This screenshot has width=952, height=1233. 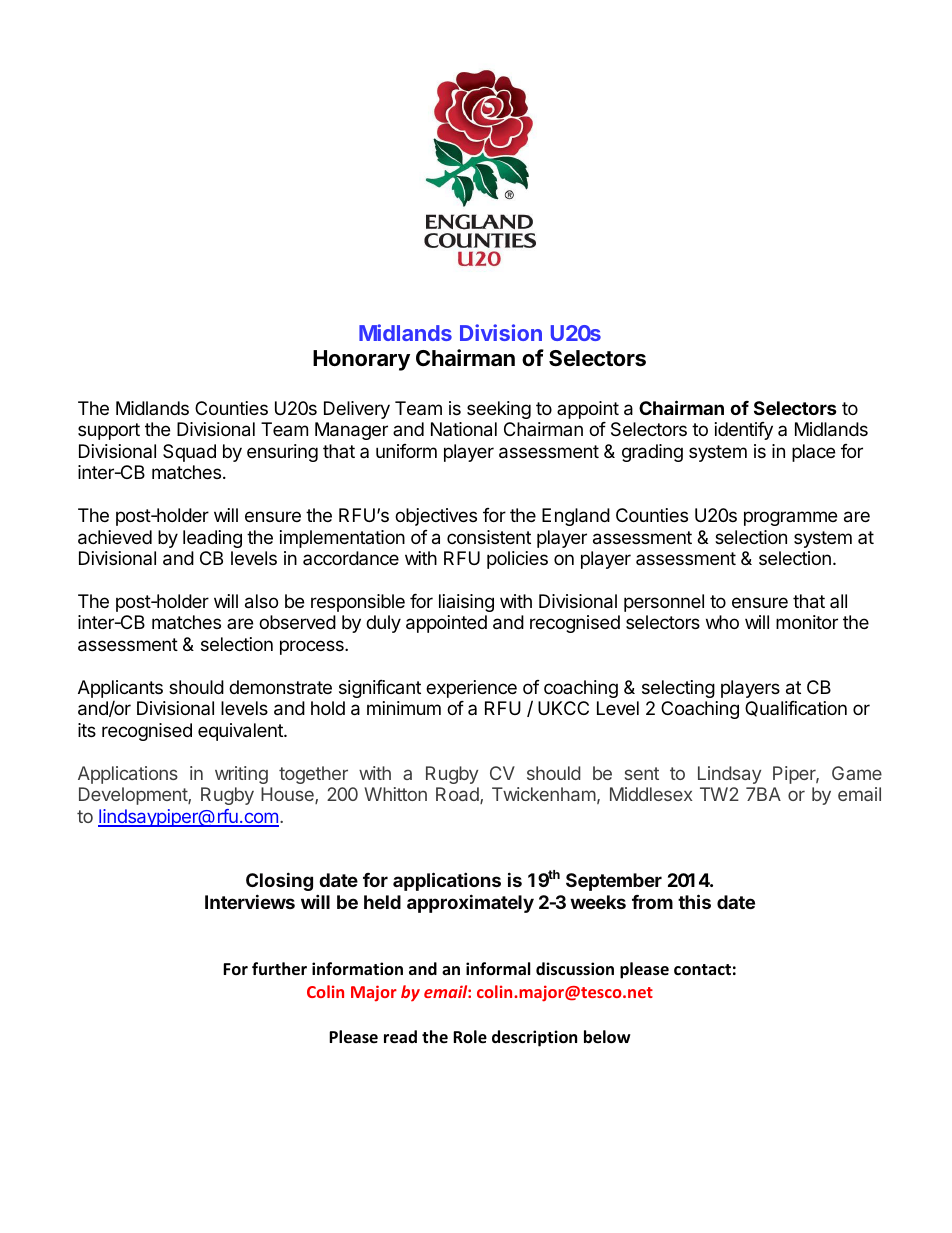 I want to click on this, so click(x=694, y=901).
